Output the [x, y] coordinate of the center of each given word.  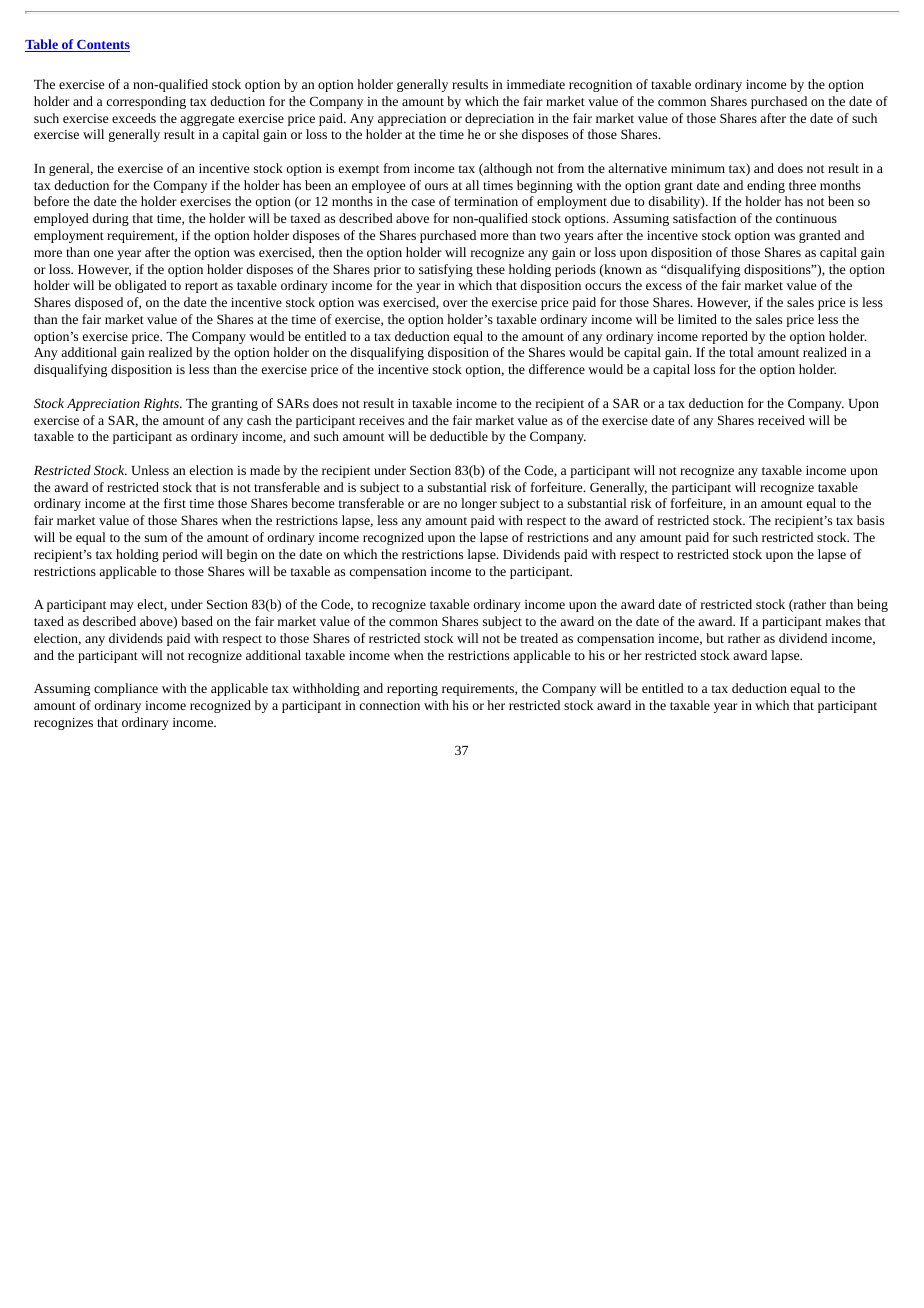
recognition [600, 86]
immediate [536, 84]
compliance [126, 689]
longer [479, 504]
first [175, 503]
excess [664, 286]
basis [870, 520]
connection [390, 705]
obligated [141, 286]
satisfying [446, 270]
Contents [102, 46]
